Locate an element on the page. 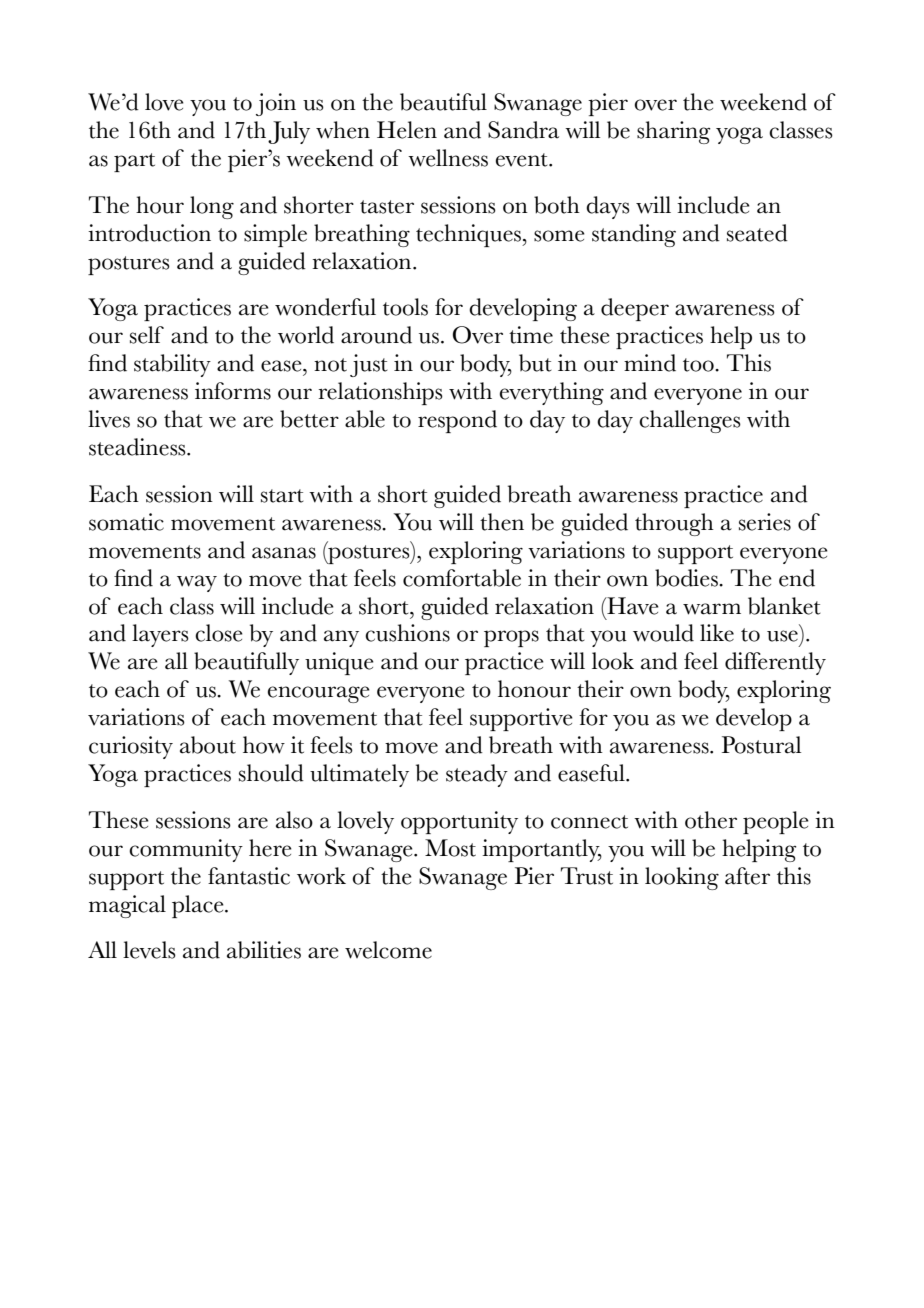 The height and width of the image is (1308, 924). steady is located at coordinates (477, 775).
